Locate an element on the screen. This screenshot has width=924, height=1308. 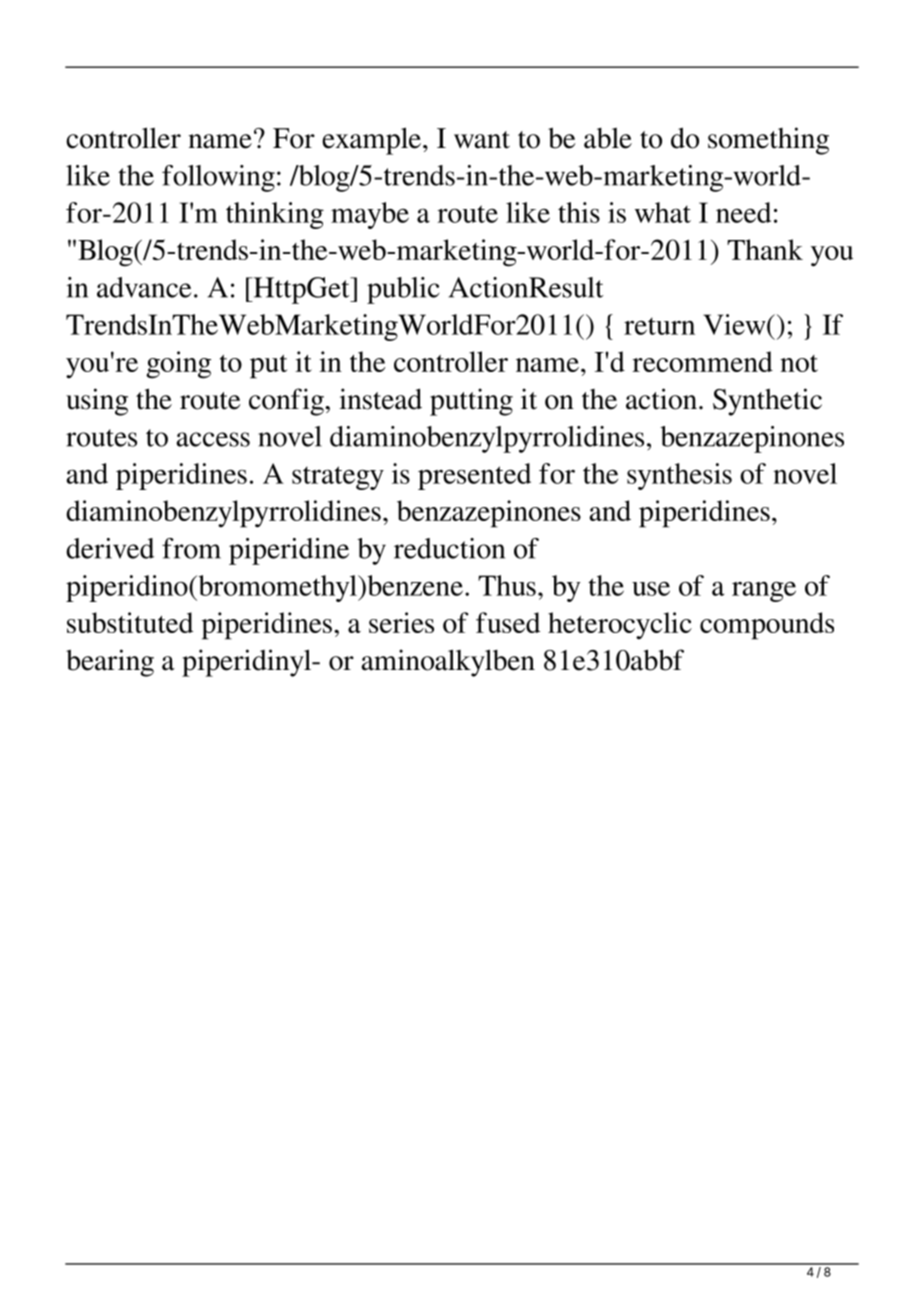
something is located at coordinates (768, 141).
